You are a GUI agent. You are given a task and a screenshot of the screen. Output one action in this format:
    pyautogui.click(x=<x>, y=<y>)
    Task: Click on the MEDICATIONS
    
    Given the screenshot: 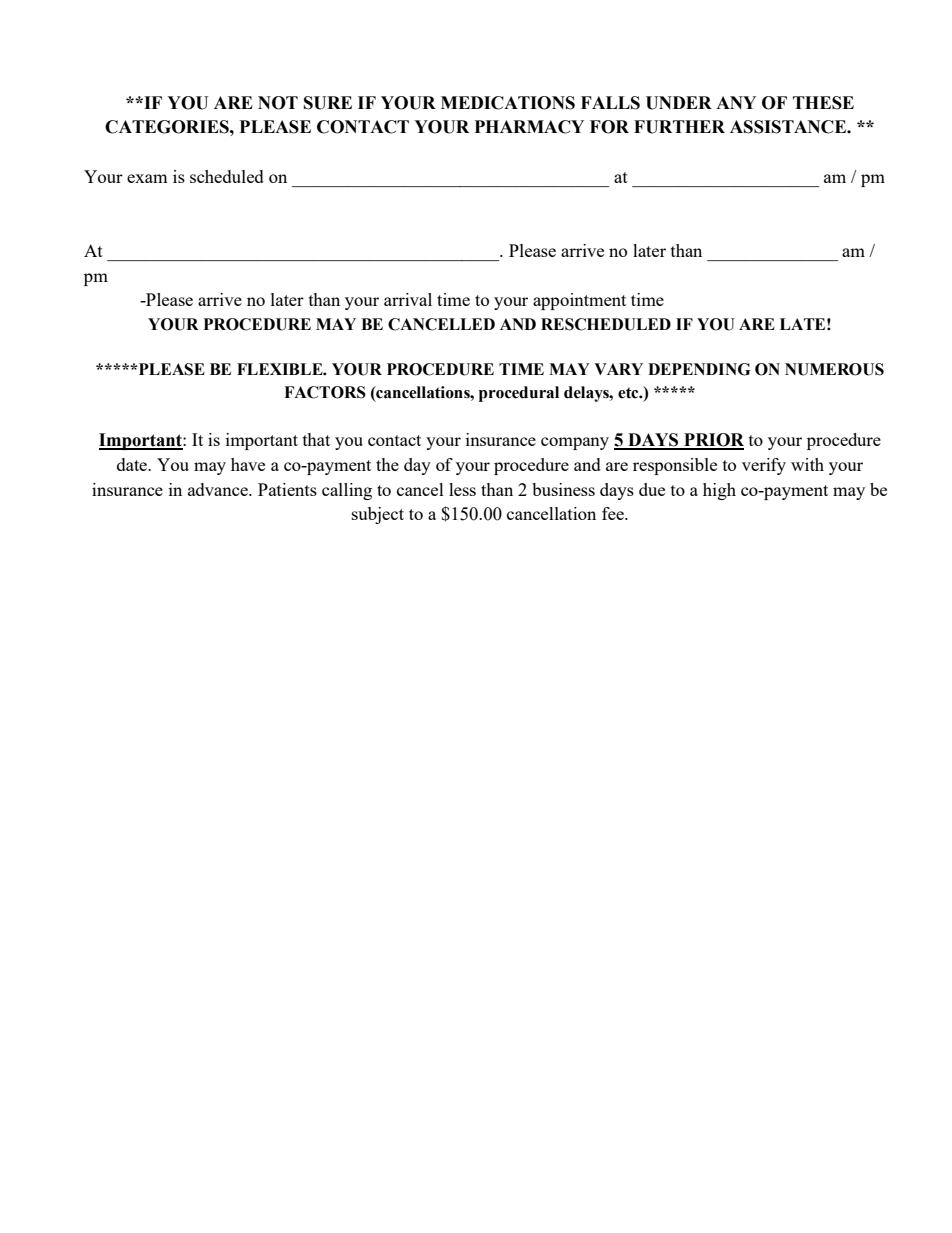 What is the action you would take?
    pyautogui.click(x=508, y=103)
